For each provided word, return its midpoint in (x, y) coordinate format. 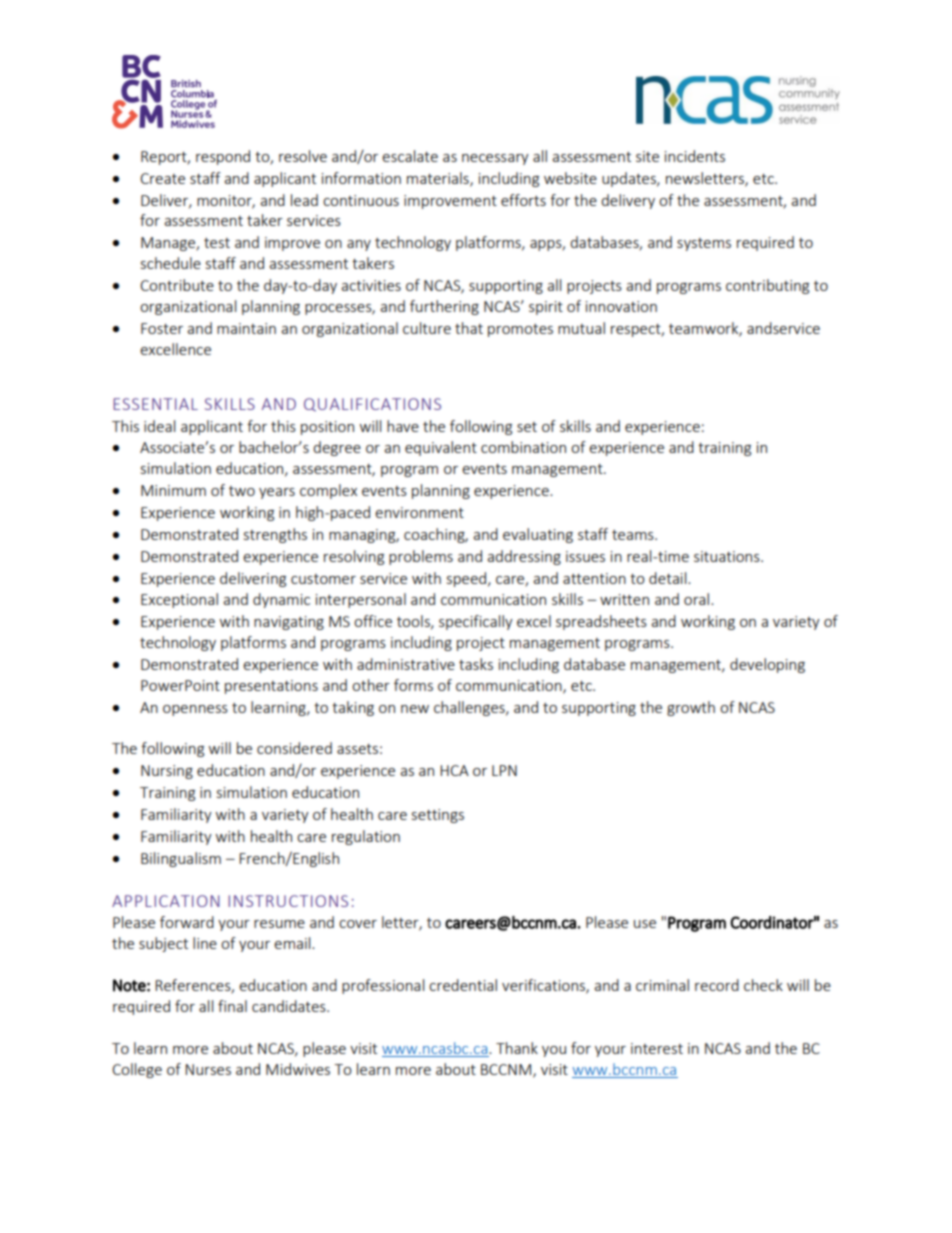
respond (223, 157)
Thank (517, 1048)
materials (439, 179)
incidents (695, 156)
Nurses (208, 1069)
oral (696, 599)
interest (657, 1048)
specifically (476, 622)
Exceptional (179, 600)
